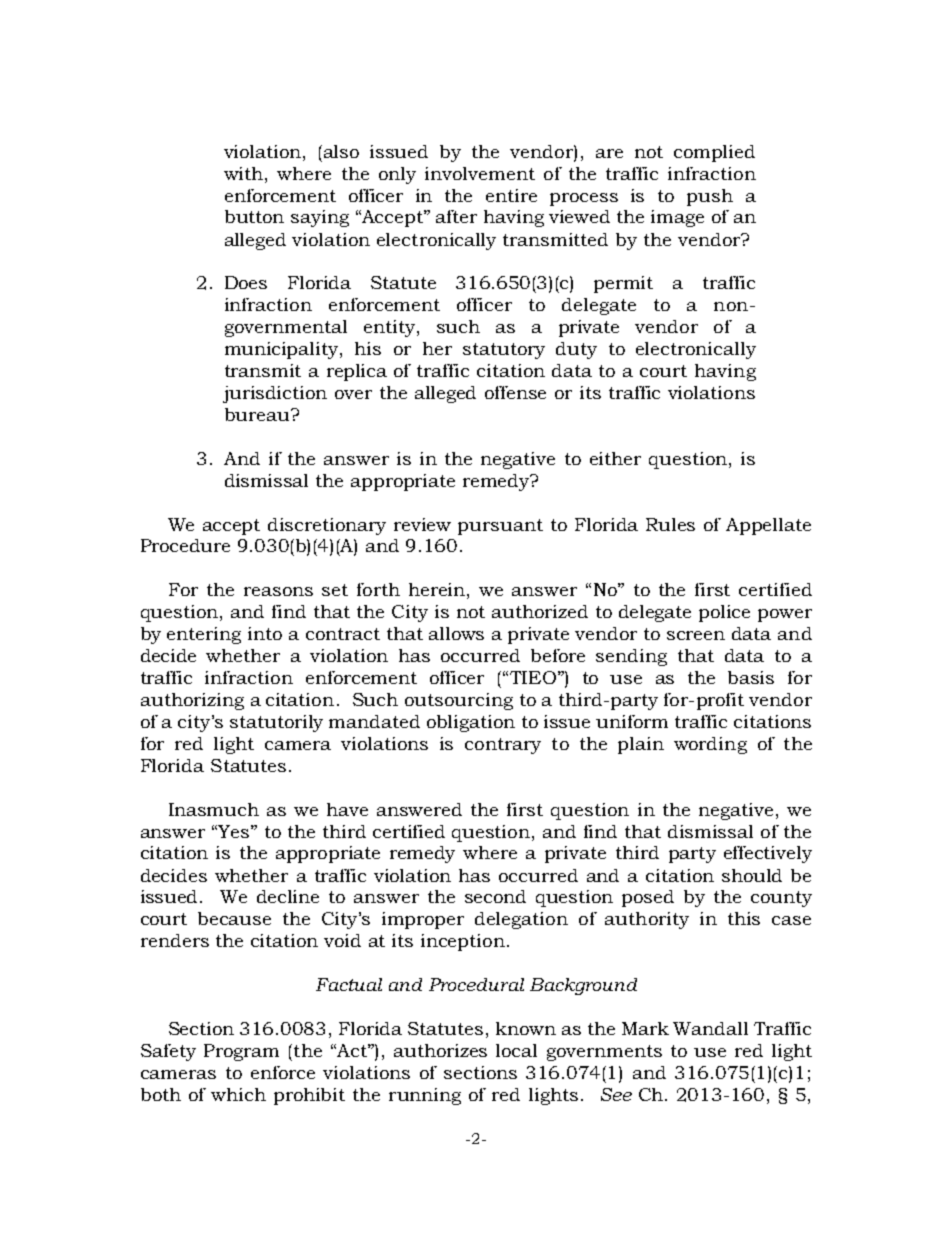  What do you see at coordinates (265, 633) in the screenshot?
I see `into` at bounding box center [265, 633].
